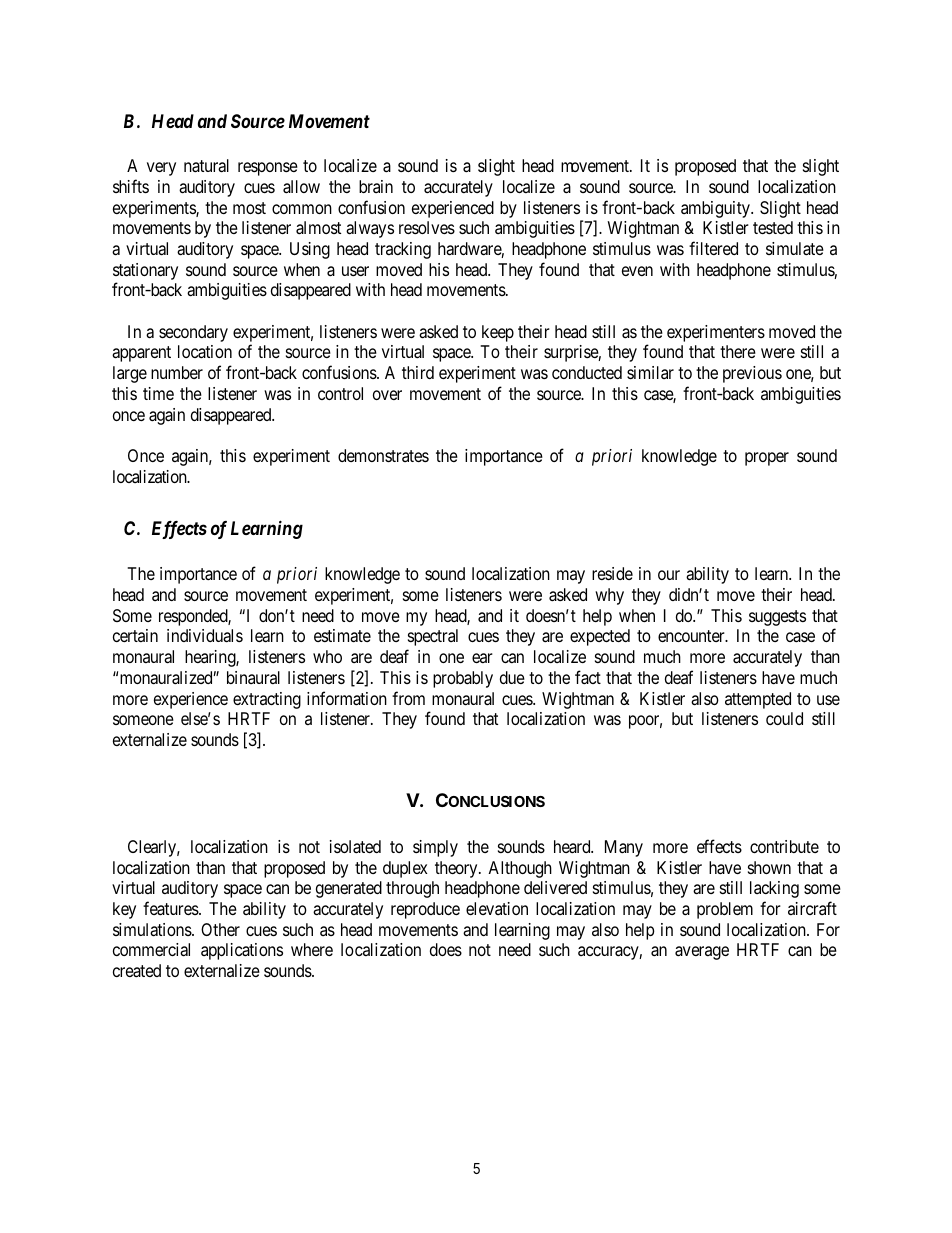  I want to click on binaural, so click(253, 677).
